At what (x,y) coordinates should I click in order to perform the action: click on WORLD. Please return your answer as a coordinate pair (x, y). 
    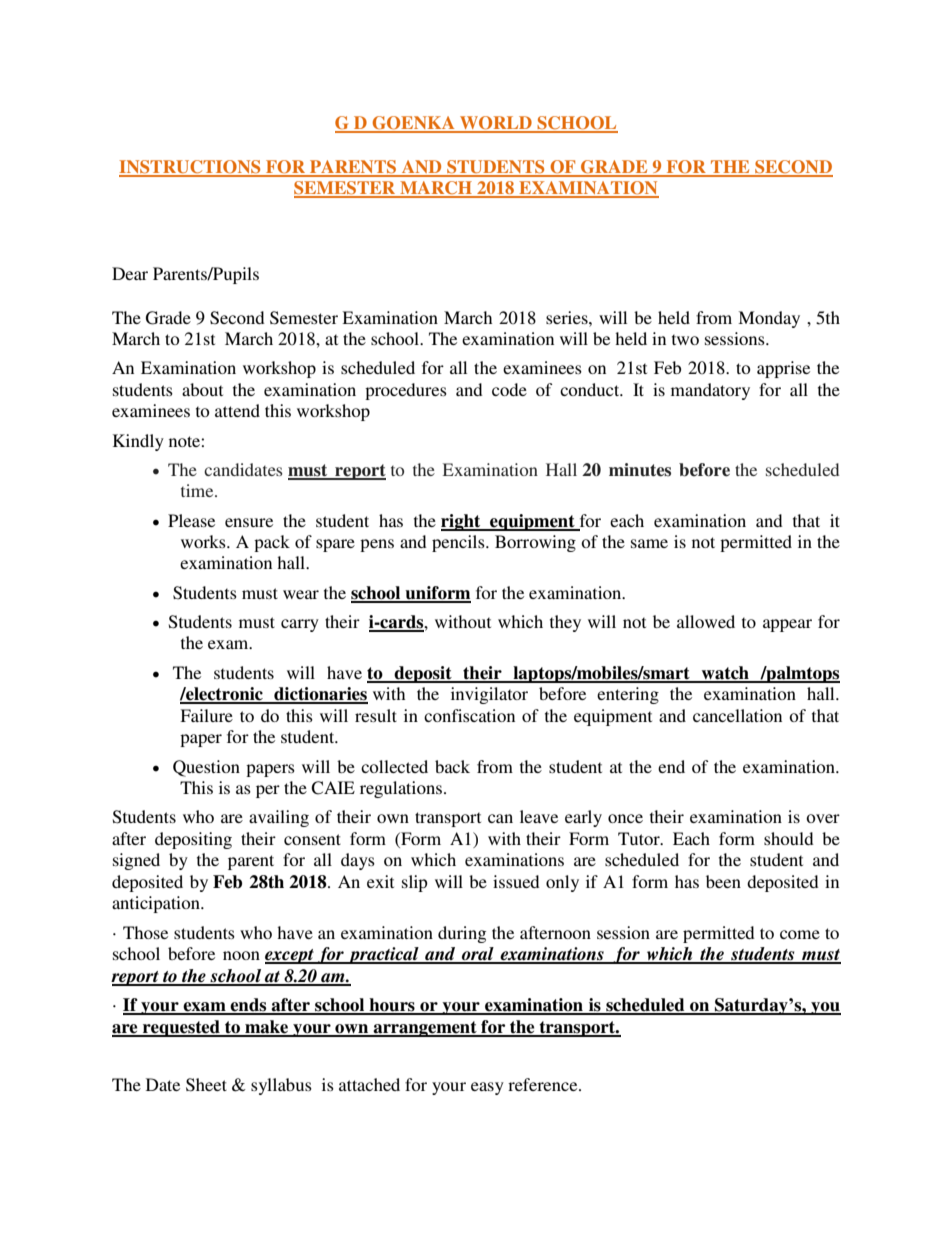
    Looking at the image, I should click on (496, 124).
